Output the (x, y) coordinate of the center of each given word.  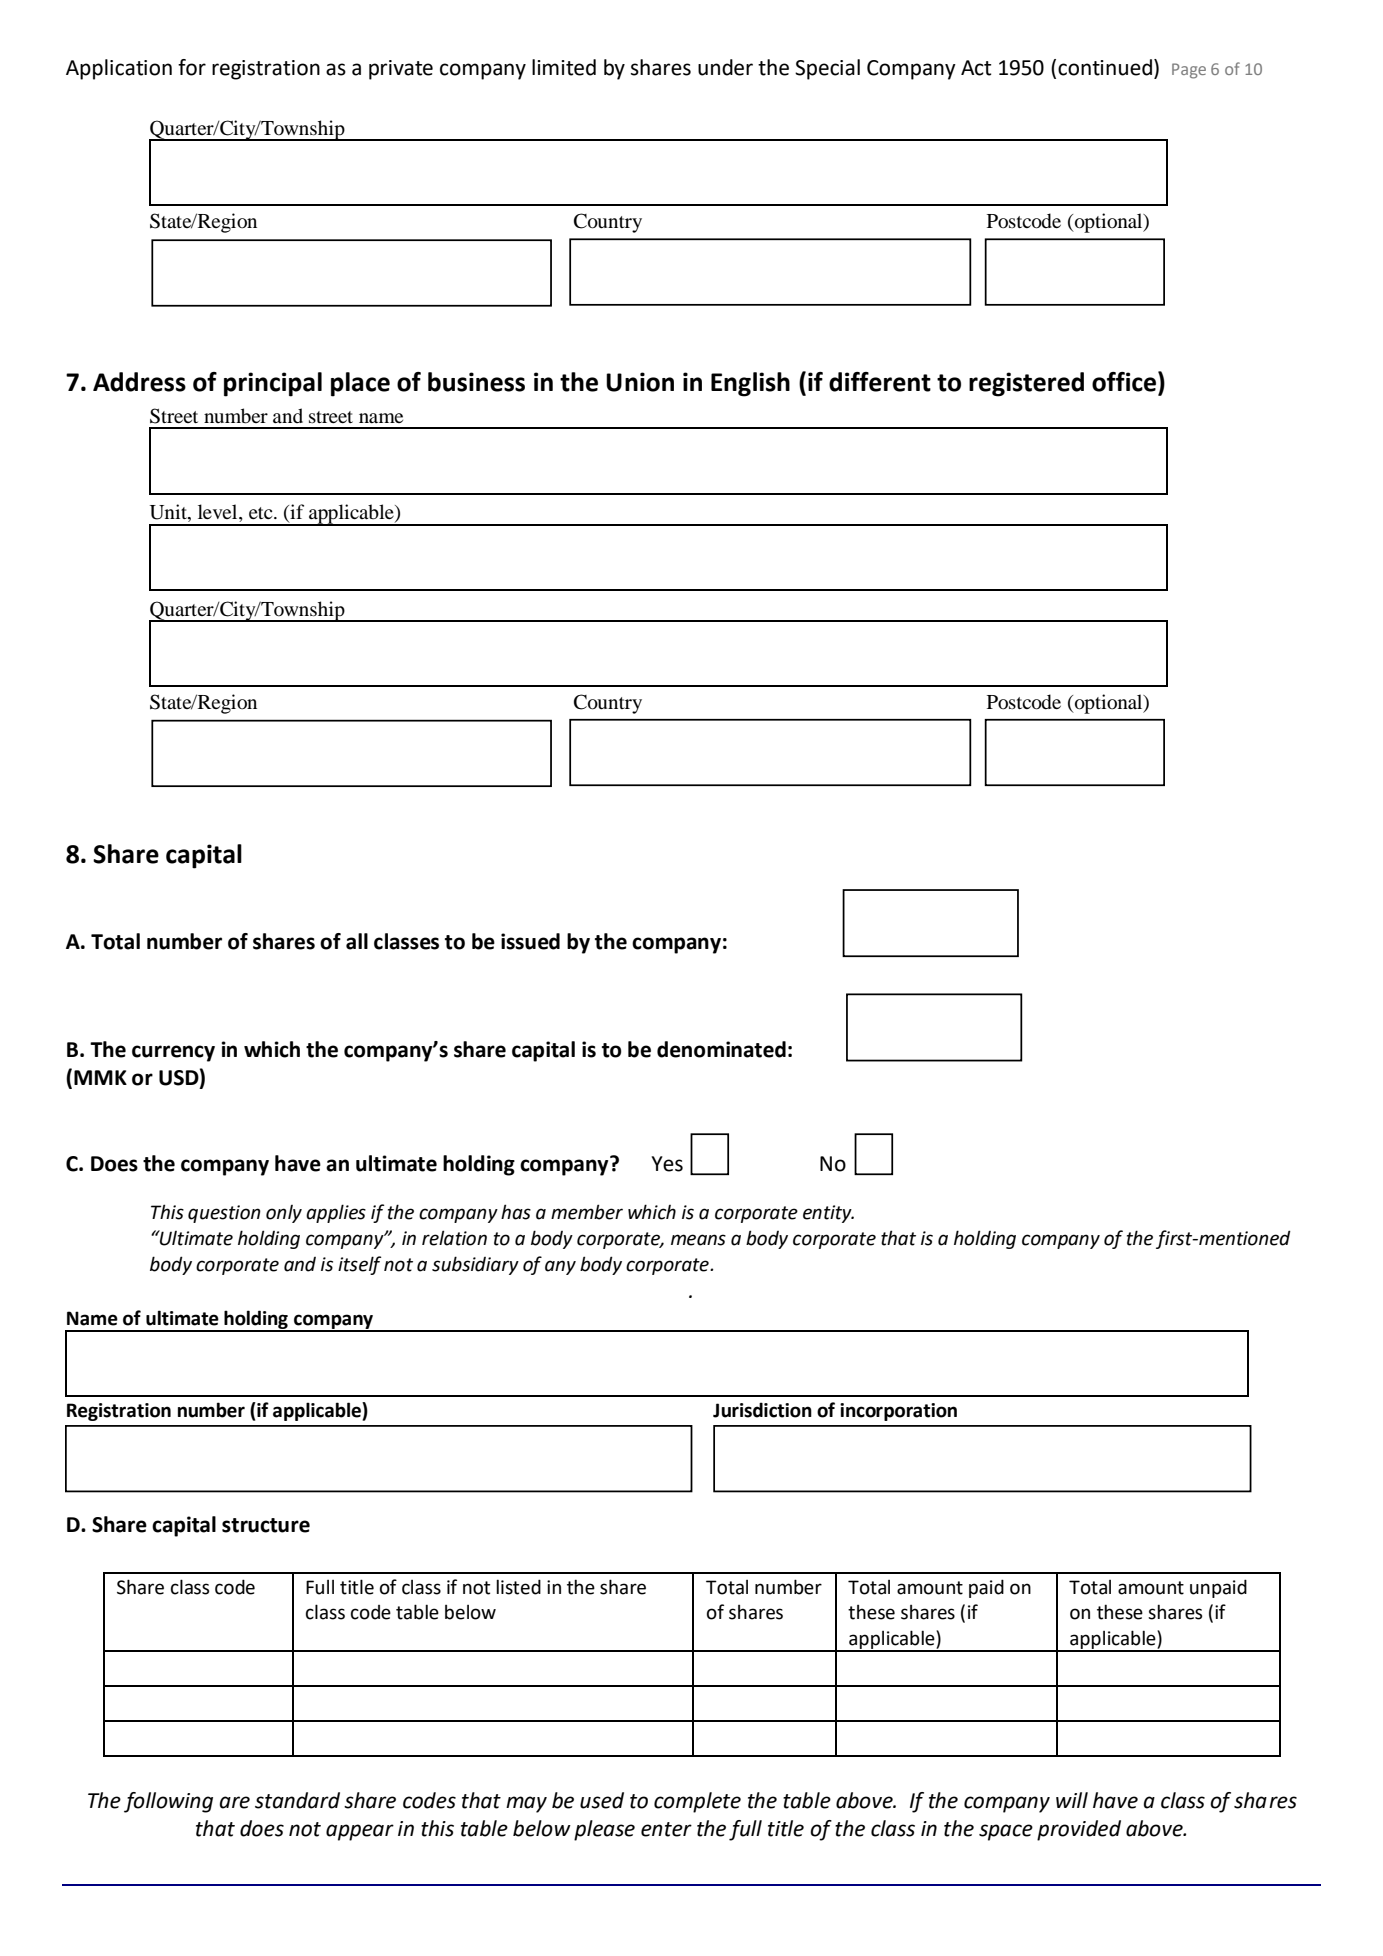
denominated (721, 1049)
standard (297, 1800)
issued (530, 941)
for (192, 67)
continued (1105, 67)
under (725, 67)
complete (697, 1802)
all (357, 941)
